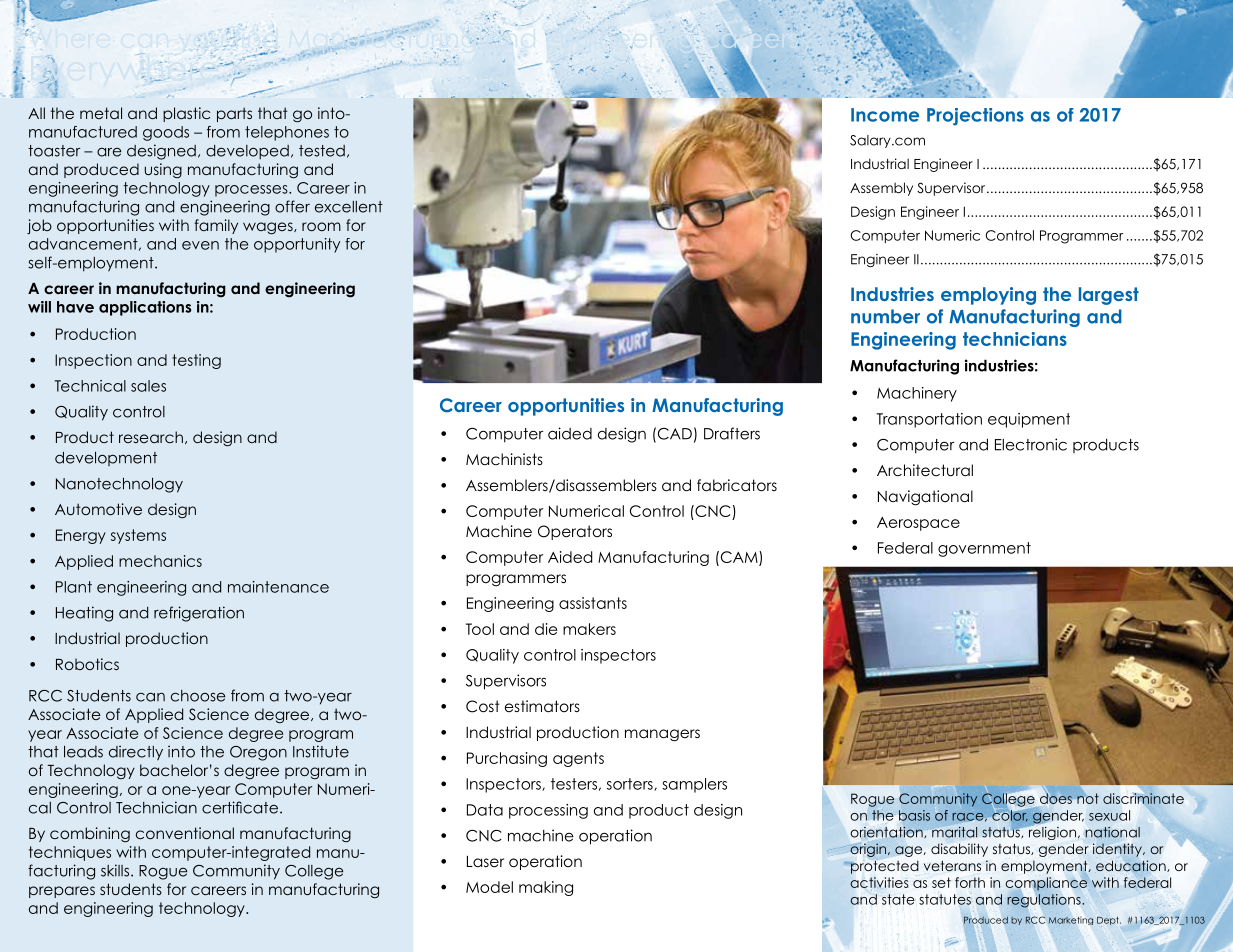 The image size is (1233, 952). I want to click on regulations, so click(1045, 901).
